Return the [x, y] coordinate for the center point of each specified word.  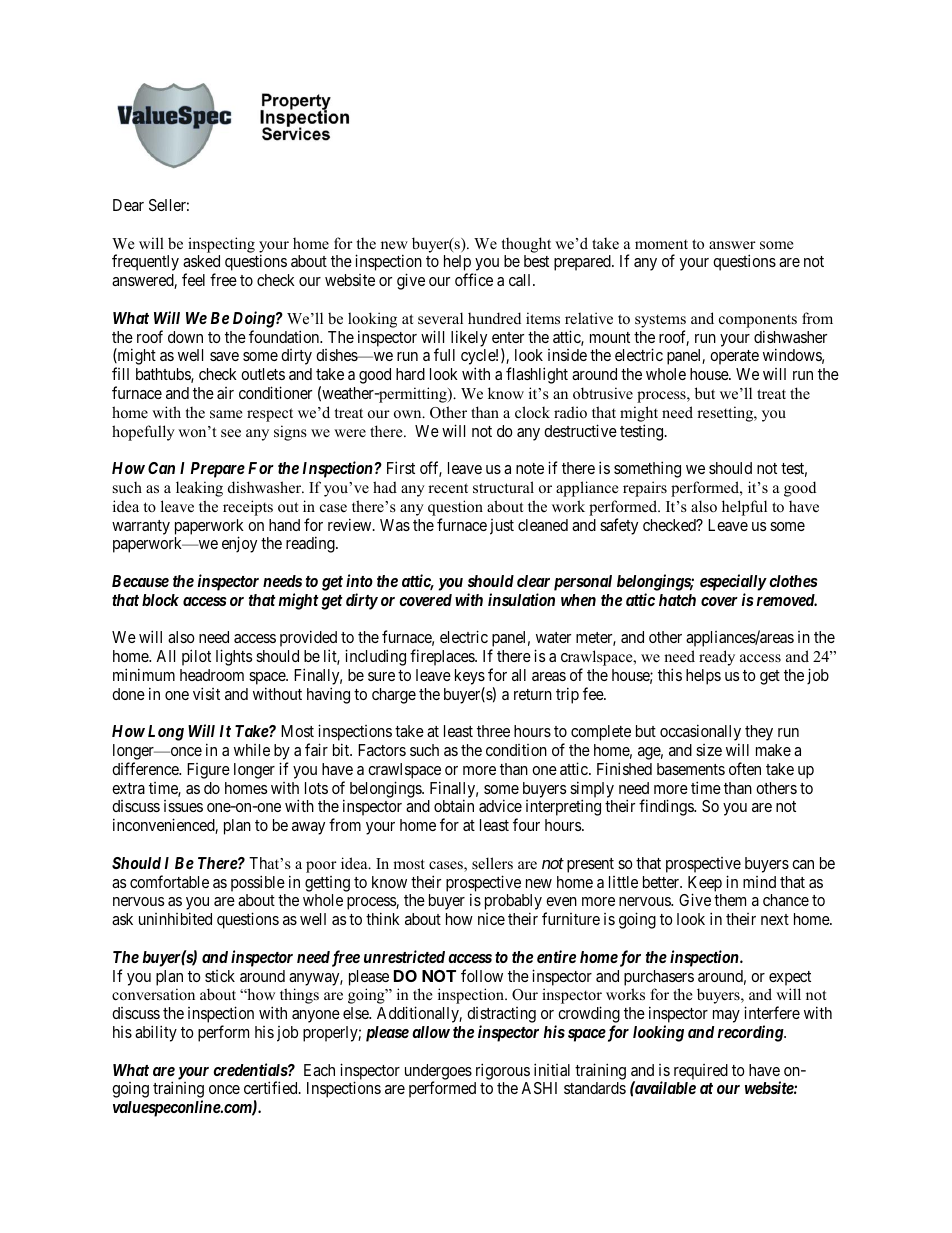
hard [410, 374]
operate [734, 357]
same [226, 414]
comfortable [169, 881]
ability [156, 1033]
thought [526, 245]
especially [733, 582]
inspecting [221, 245]
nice [491, 919]
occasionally [700, 734]
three [493, 731]
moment [661, 244]
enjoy [239, 544]
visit [206, 693]
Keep [705, 885]
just [502, 527]
